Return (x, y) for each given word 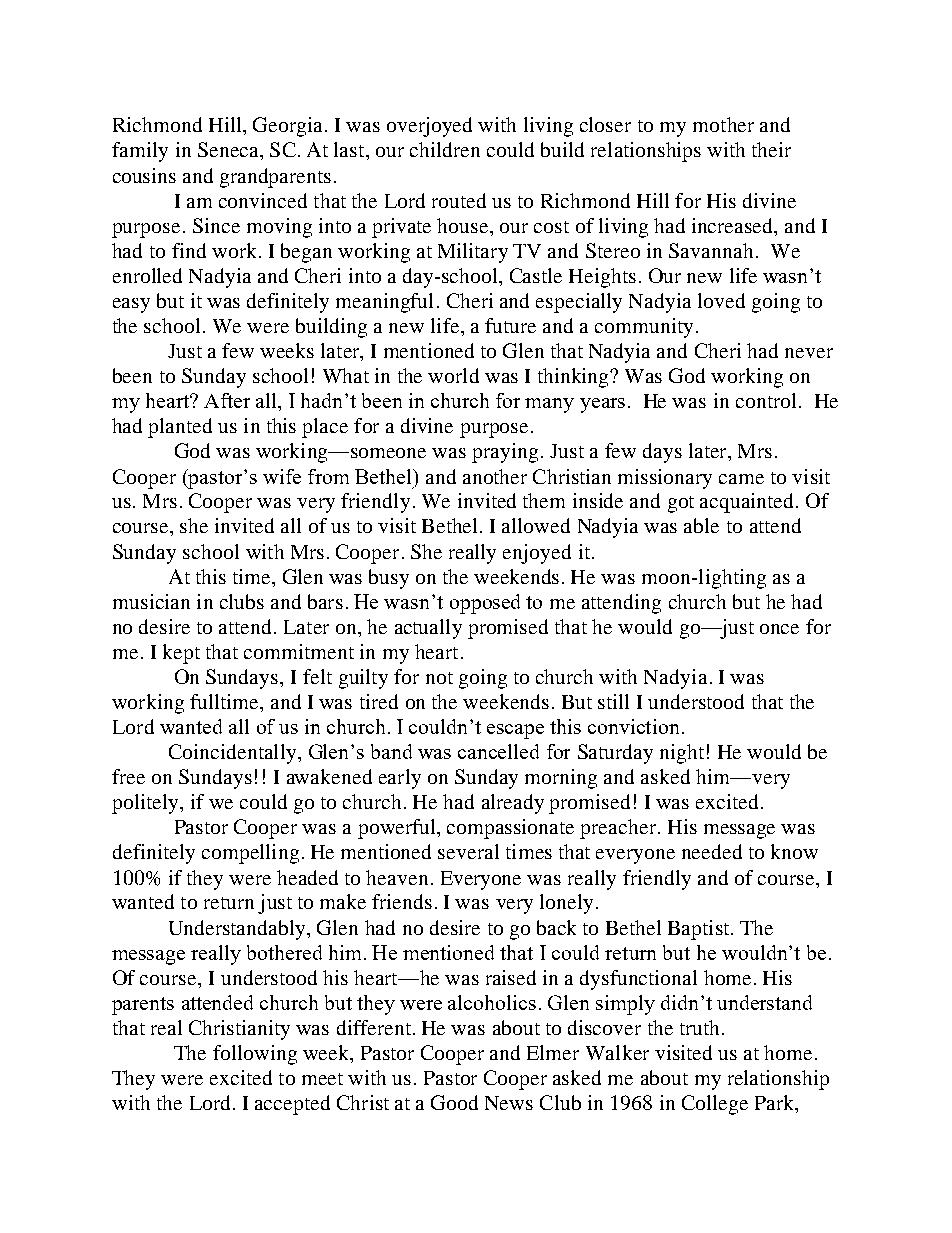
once (779, 629)
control (766, 400)
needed (712, 851)
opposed (485, 604)
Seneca (229, 149)
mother (723, 124)
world (453, 375)
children (445, 149)
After (227, 400)
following (255, 1055)
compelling (250, 854)
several (468, 851)
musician (151, 601)
